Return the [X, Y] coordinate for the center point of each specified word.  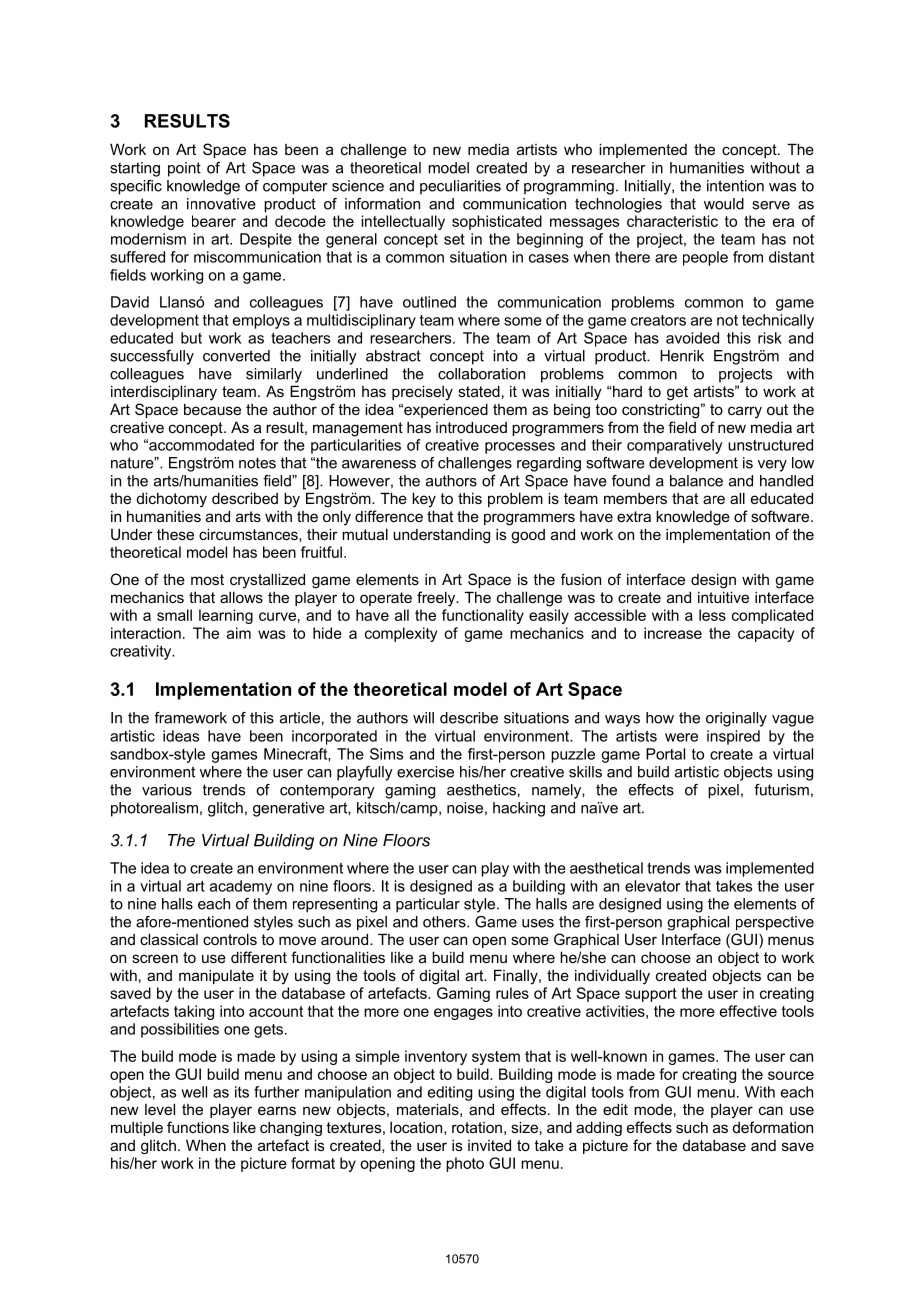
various [167, 790]
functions [198, 1127]
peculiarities [460, 187]
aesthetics [481, 790]
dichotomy [172, 500]
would [724, 204]
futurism [781, 790]
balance [696, 481]
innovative [221, 204]
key [424, 500]
